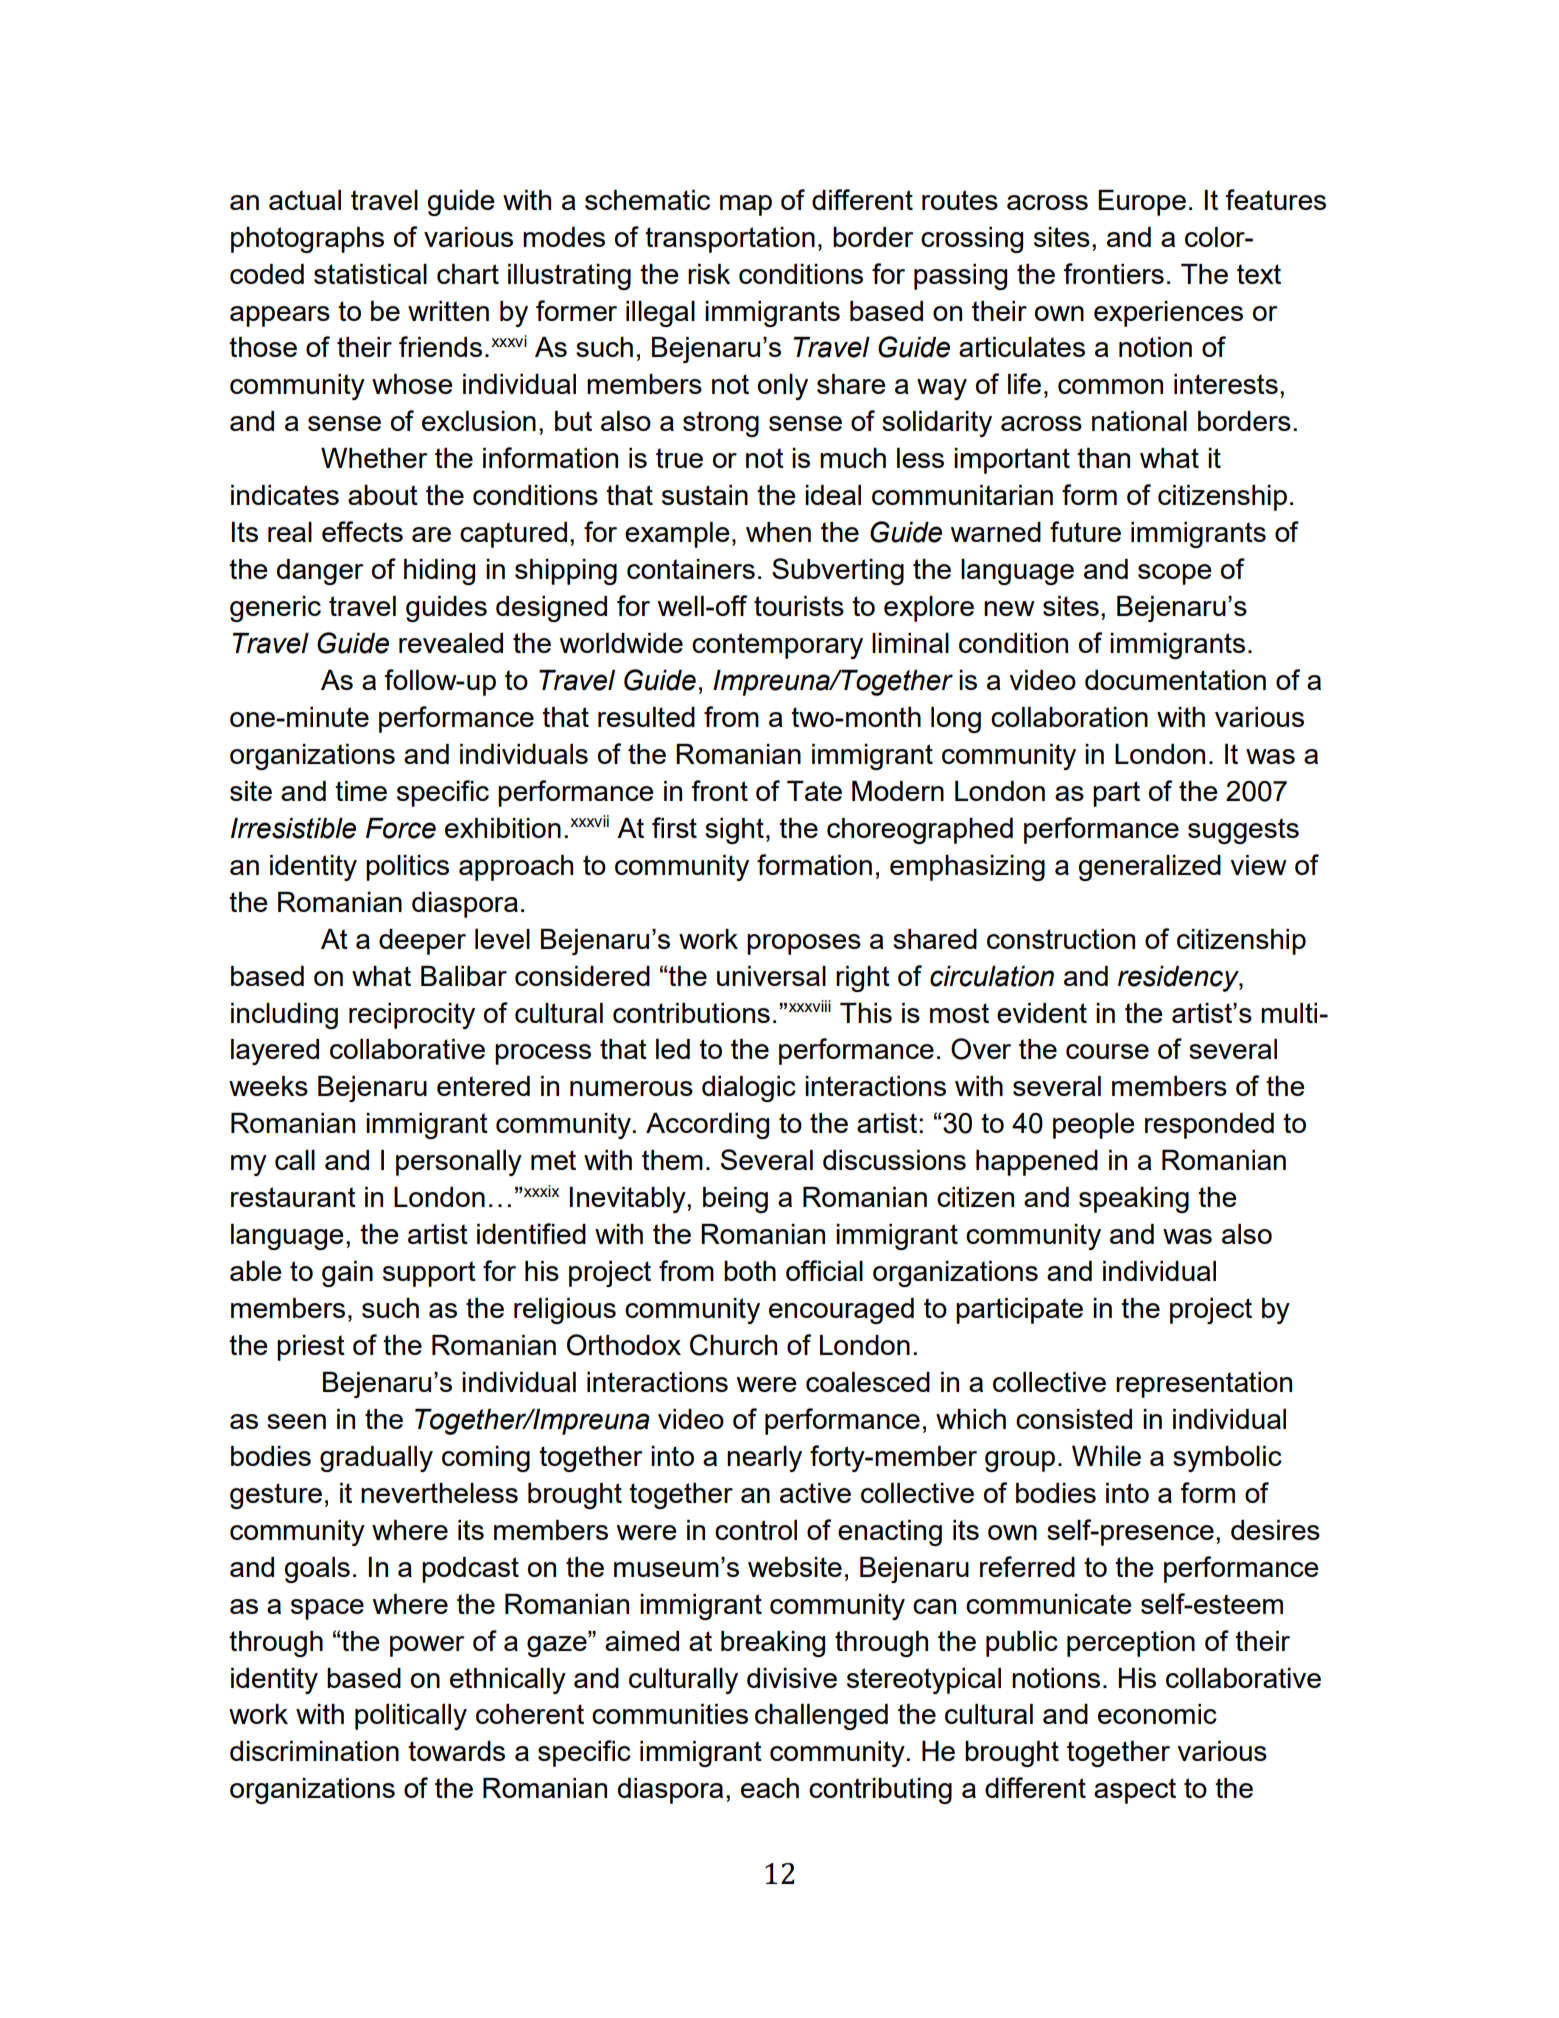 The height and width of the page is (2018, 1559). Describe the element at coordinates (1142, 203) in the page. I see `Europe` at that location.
